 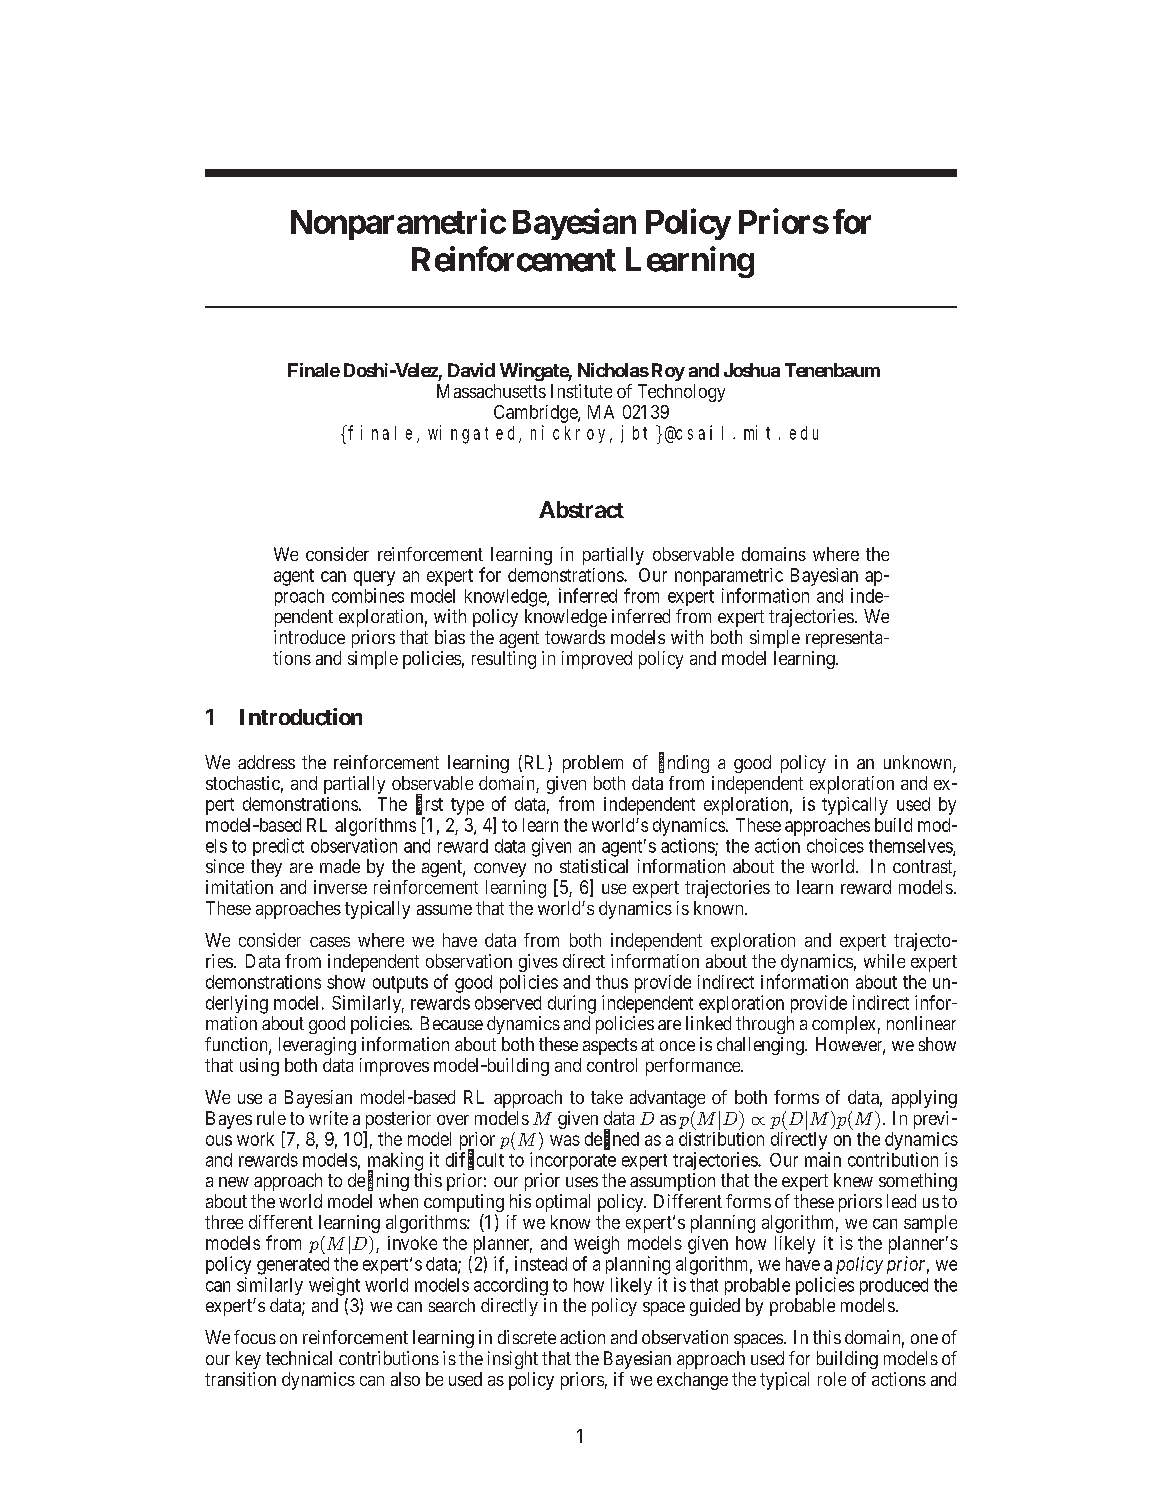 I want to click on Institute, so click(x=581, y=391).
